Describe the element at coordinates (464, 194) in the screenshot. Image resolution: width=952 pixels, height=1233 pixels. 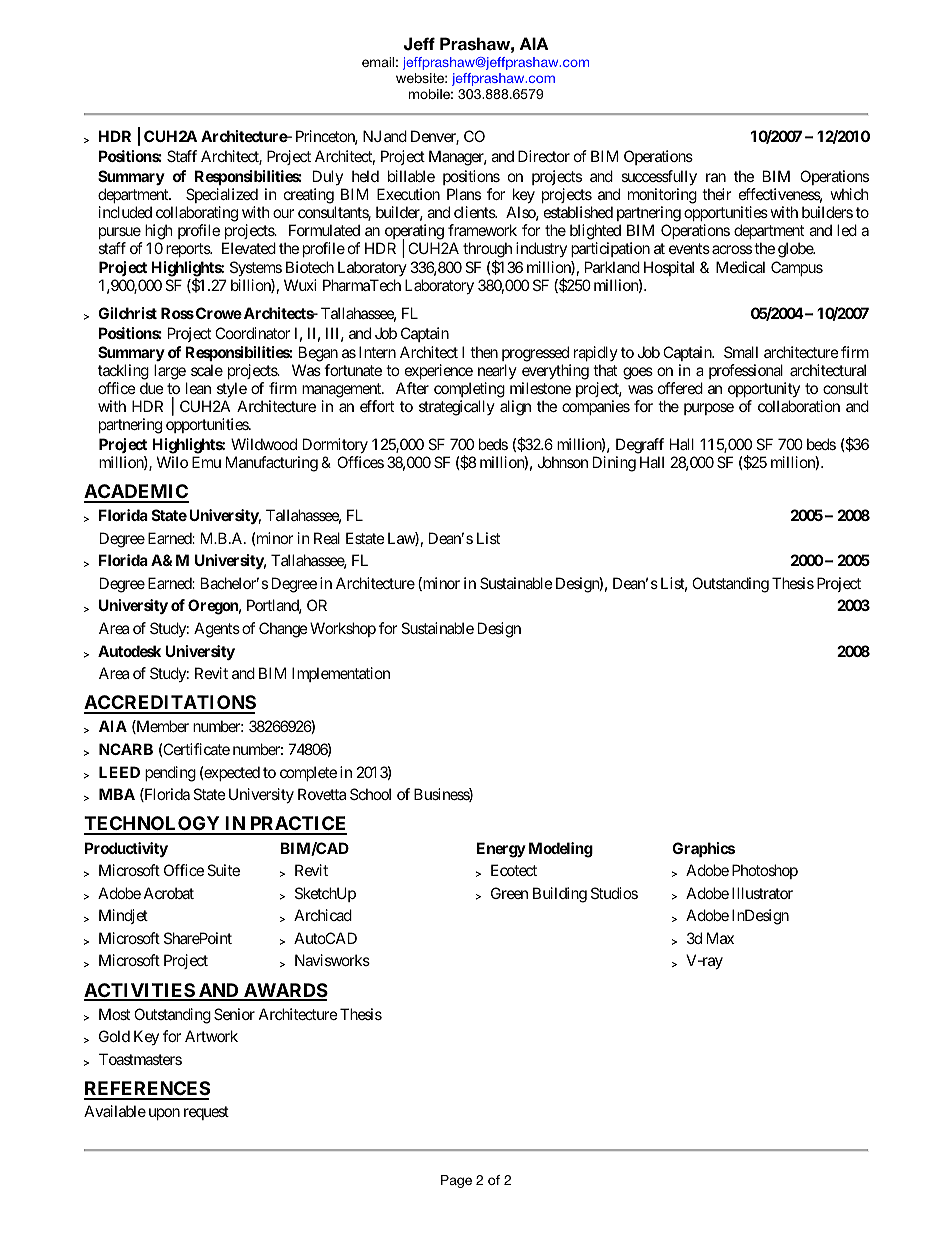
I see `Plans` at that location.
